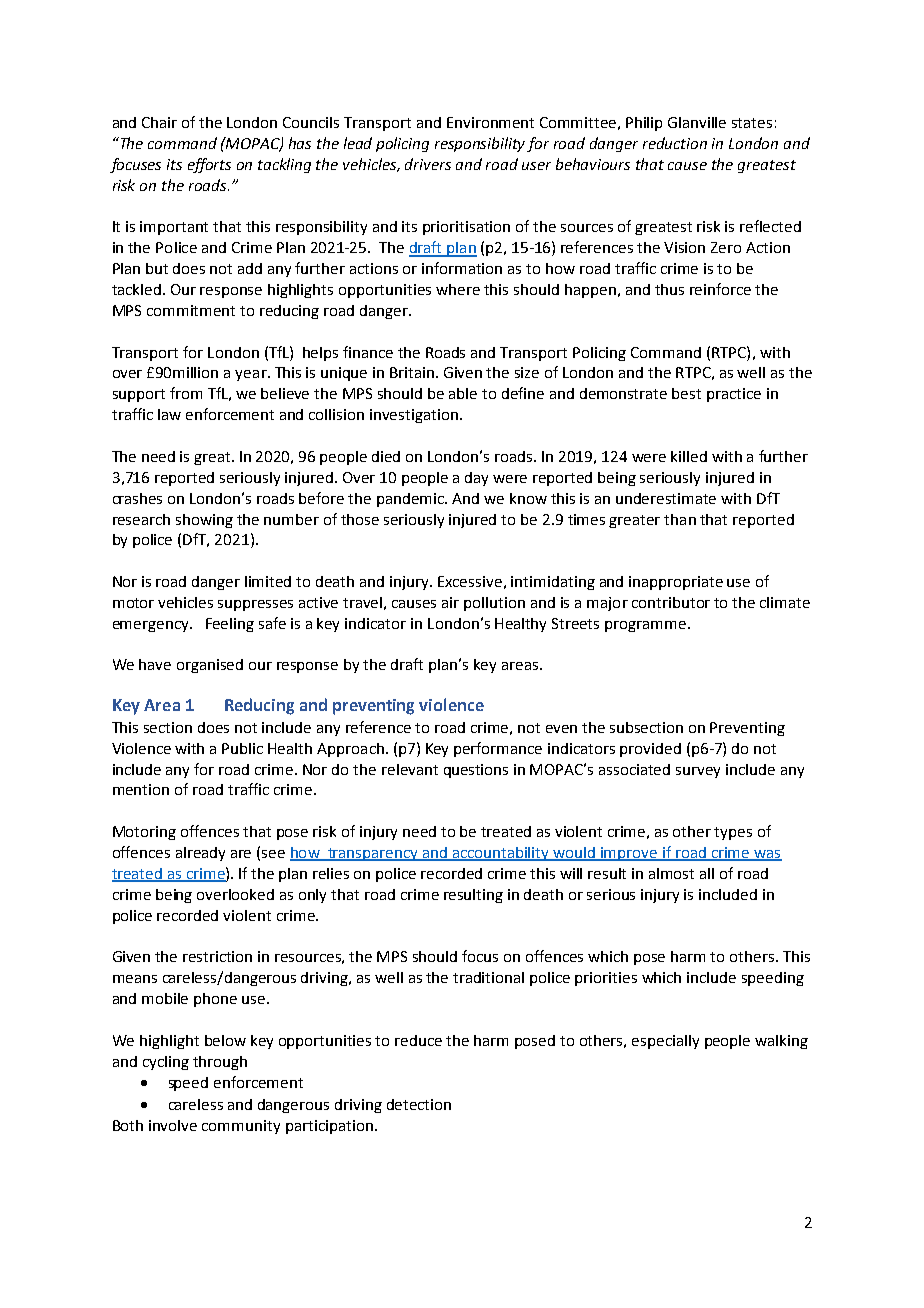 This screenshot has height=1308, width=924. I want to click on day, so click(476, 479).
